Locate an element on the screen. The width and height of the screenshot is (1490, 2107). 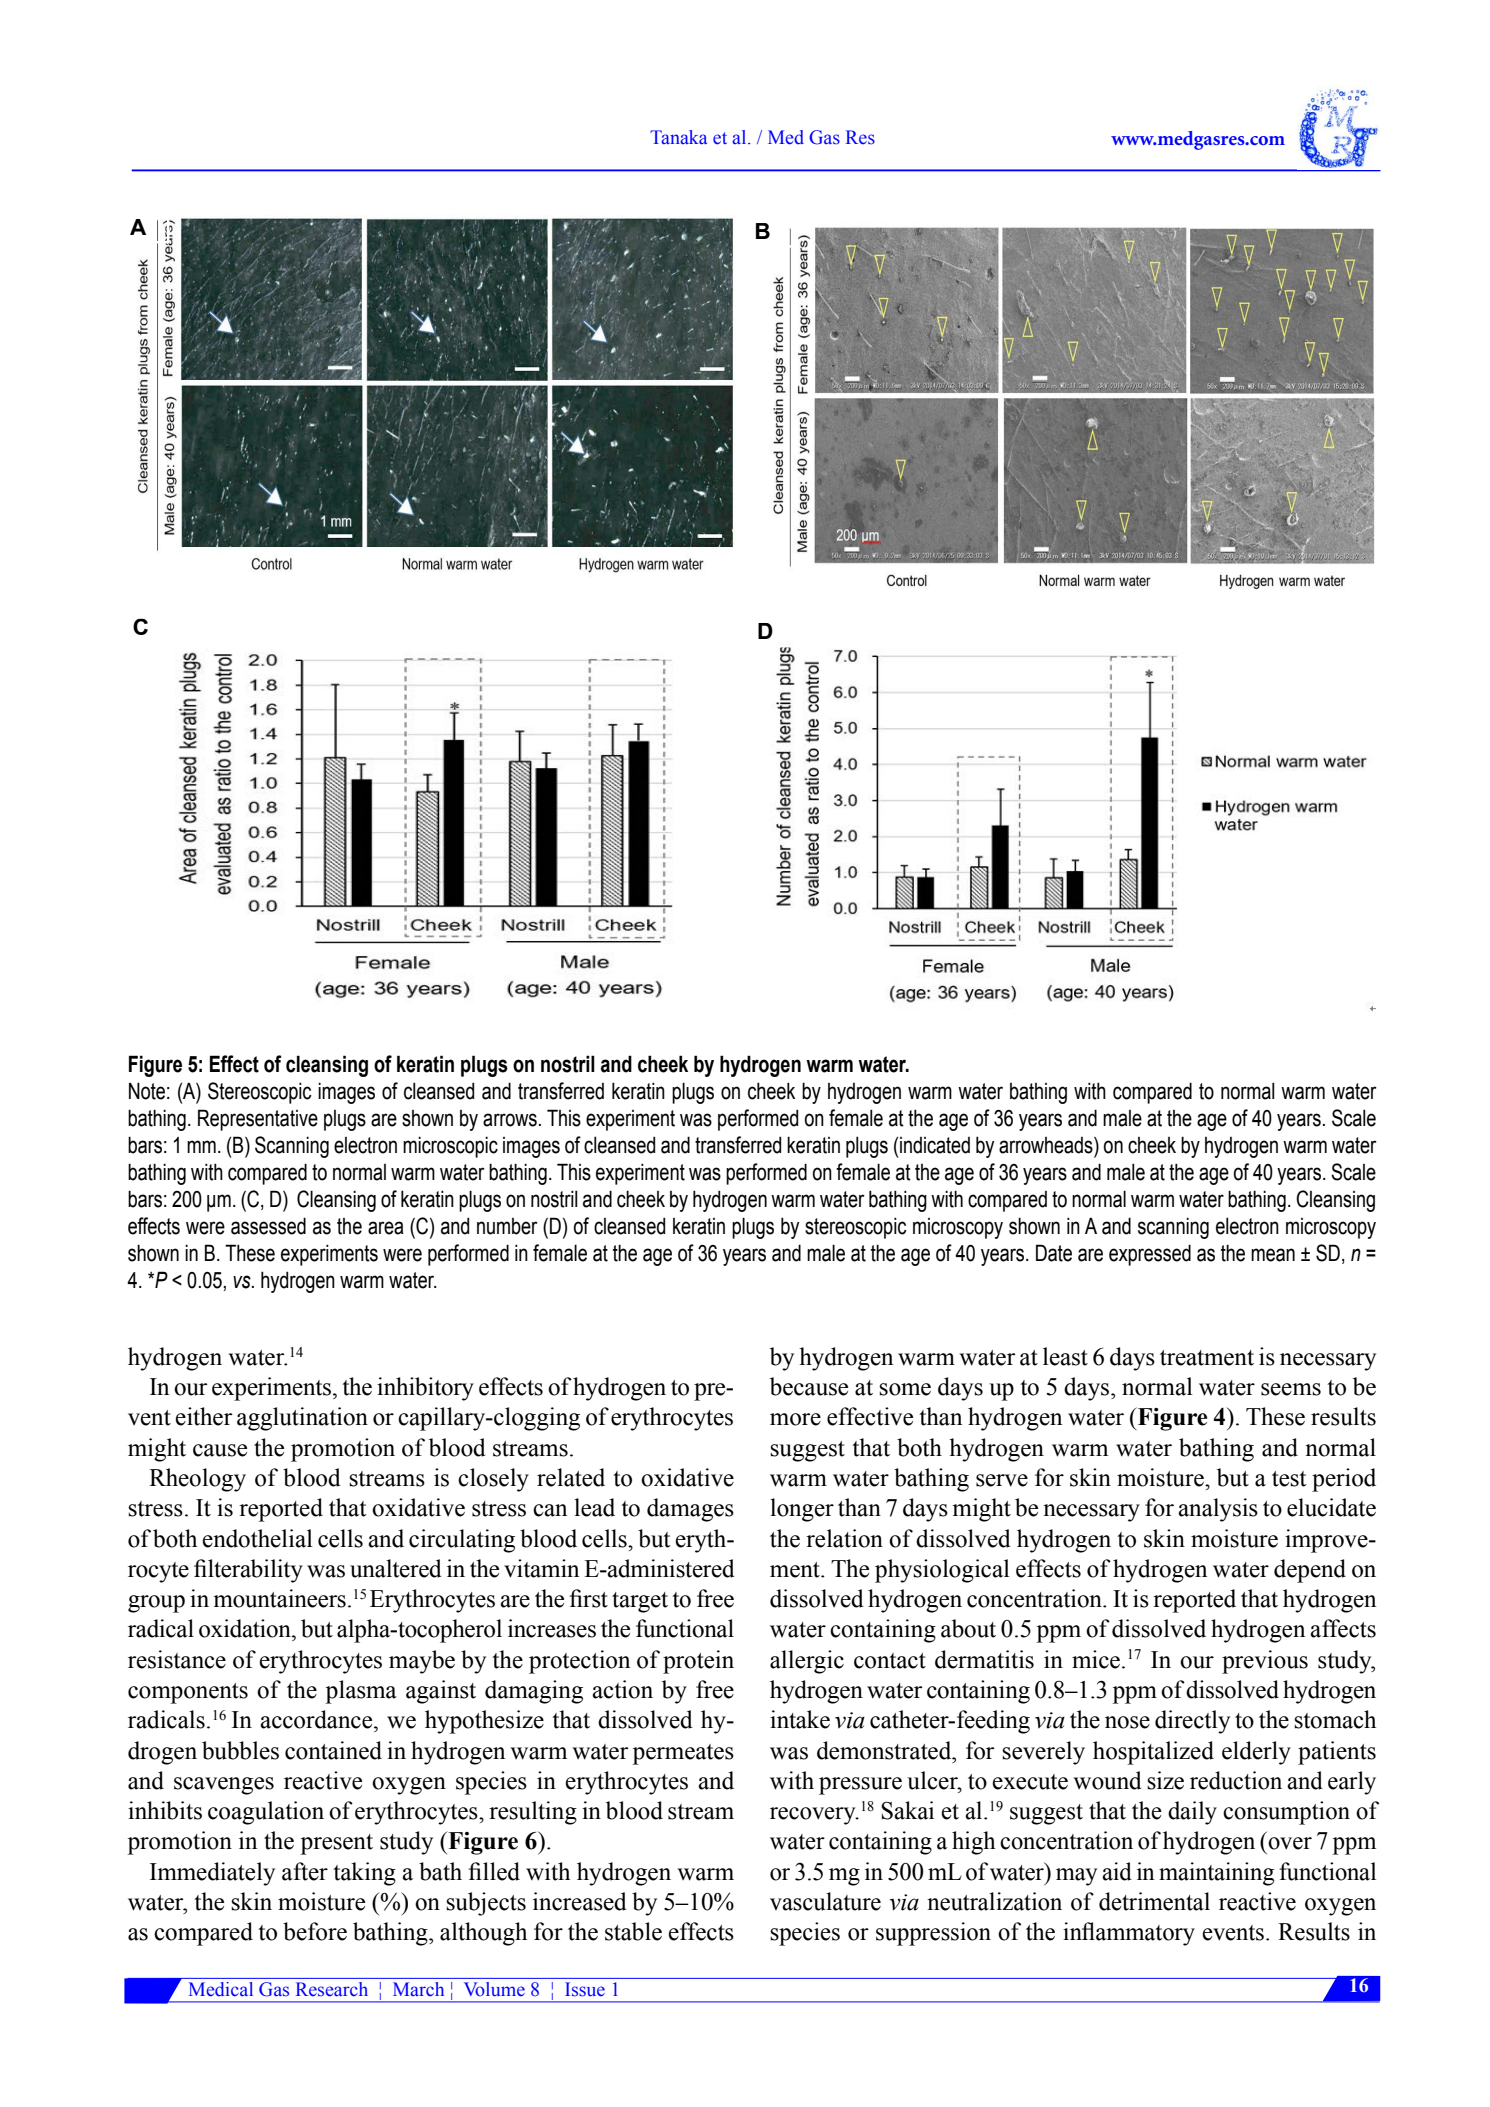
before is located at coordinates (315, 1931).
